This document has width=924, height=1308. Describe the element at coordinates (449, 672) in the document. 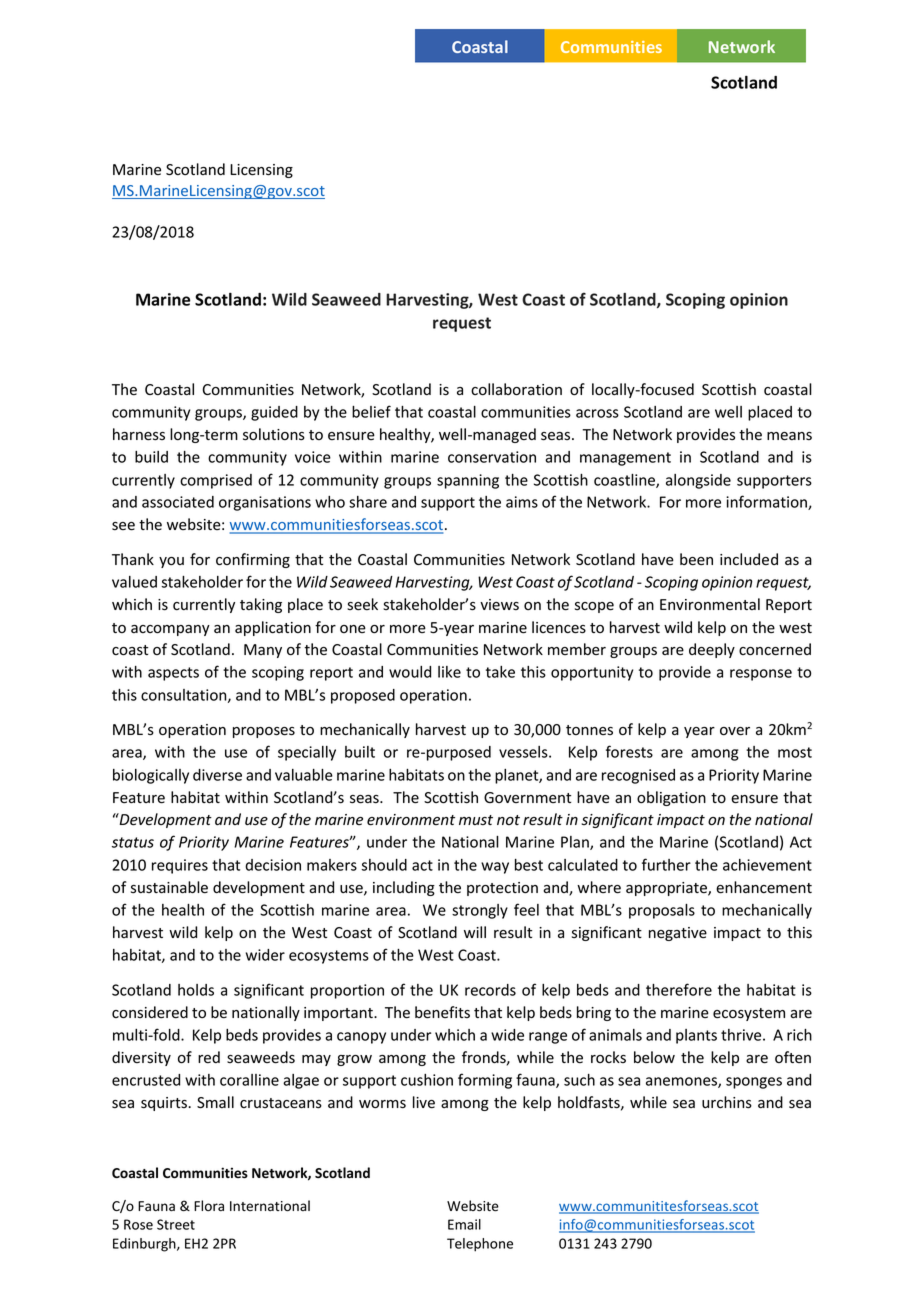

I see `like` at that location.
